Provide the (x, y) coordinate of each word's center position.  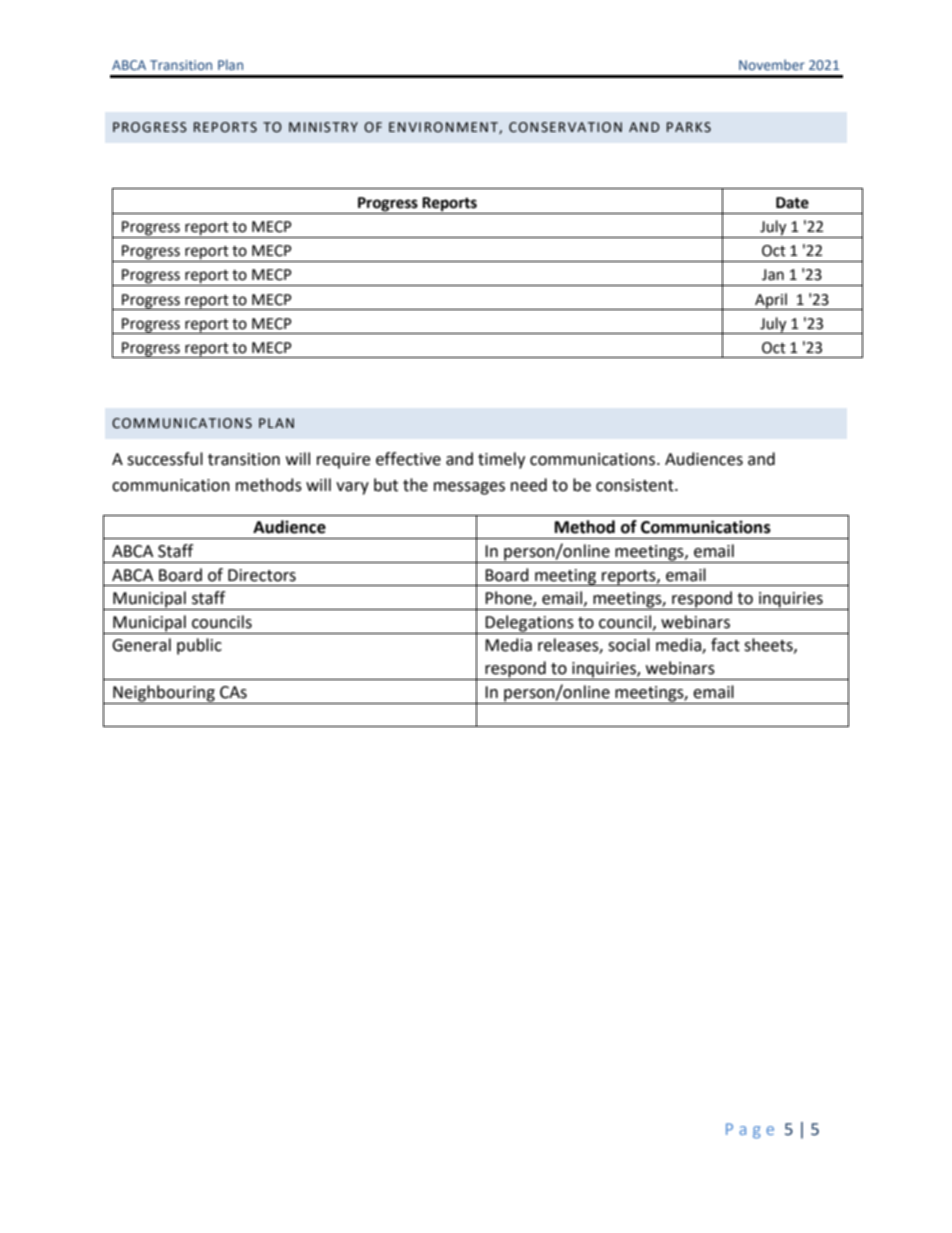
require (343, 461)
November (772, 64)
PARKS (689, 127)
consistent (636, 485)
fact (725, 645)
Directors (262, 575)
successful (165, 459)
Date (792, 203)
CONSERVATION (565, 127)
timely (501, 460)
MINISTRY (323, 127)
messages (469, 488)
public (199, 646)
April (771, 301)
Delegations (530, 624)
